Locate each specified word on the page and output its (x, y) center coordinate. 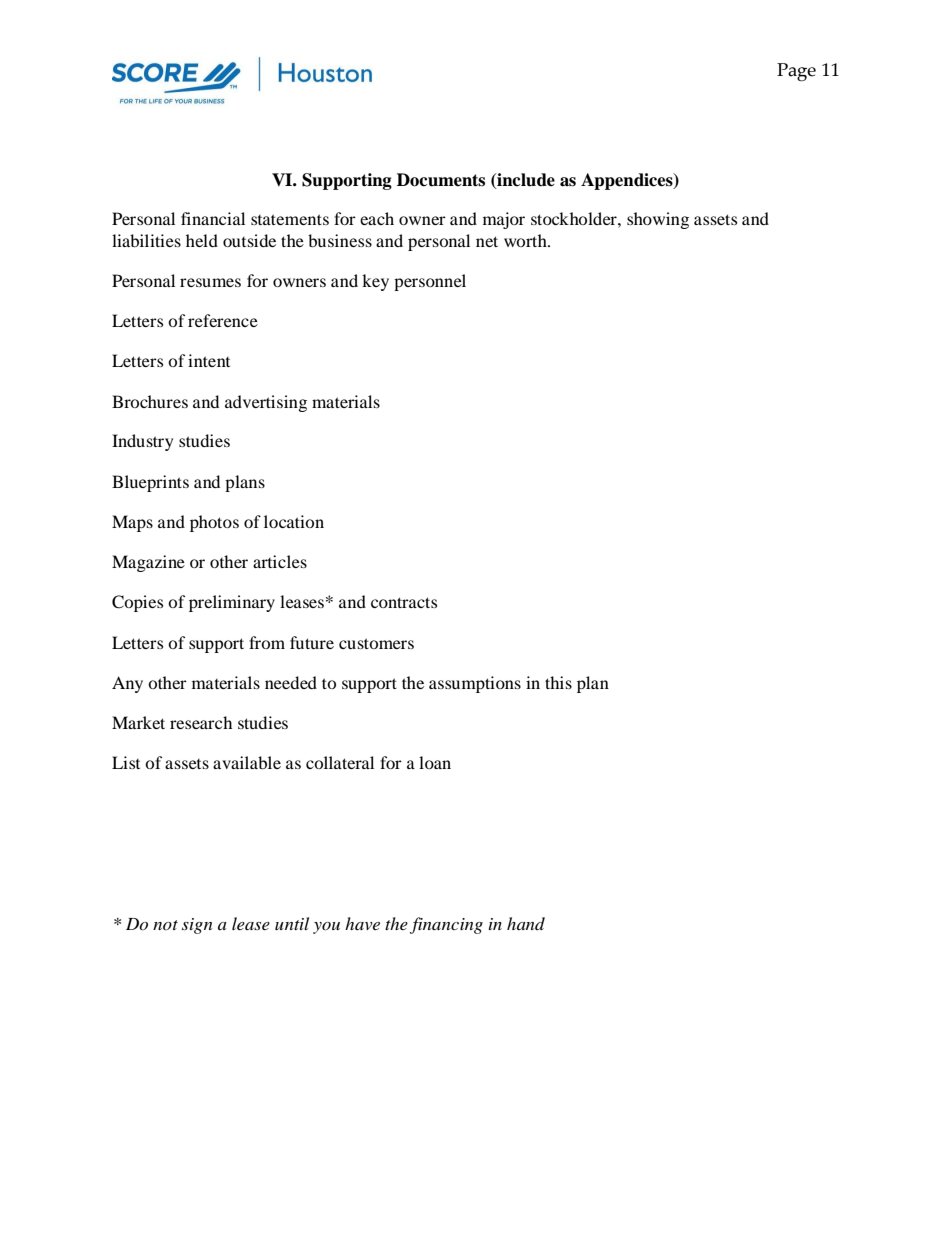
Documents (441, 180)
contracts (404, 602)
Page (796, 72)
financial (213, 218)
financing (446, 925)
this (558, 682)
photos (214, 523)
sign (197, 926)
